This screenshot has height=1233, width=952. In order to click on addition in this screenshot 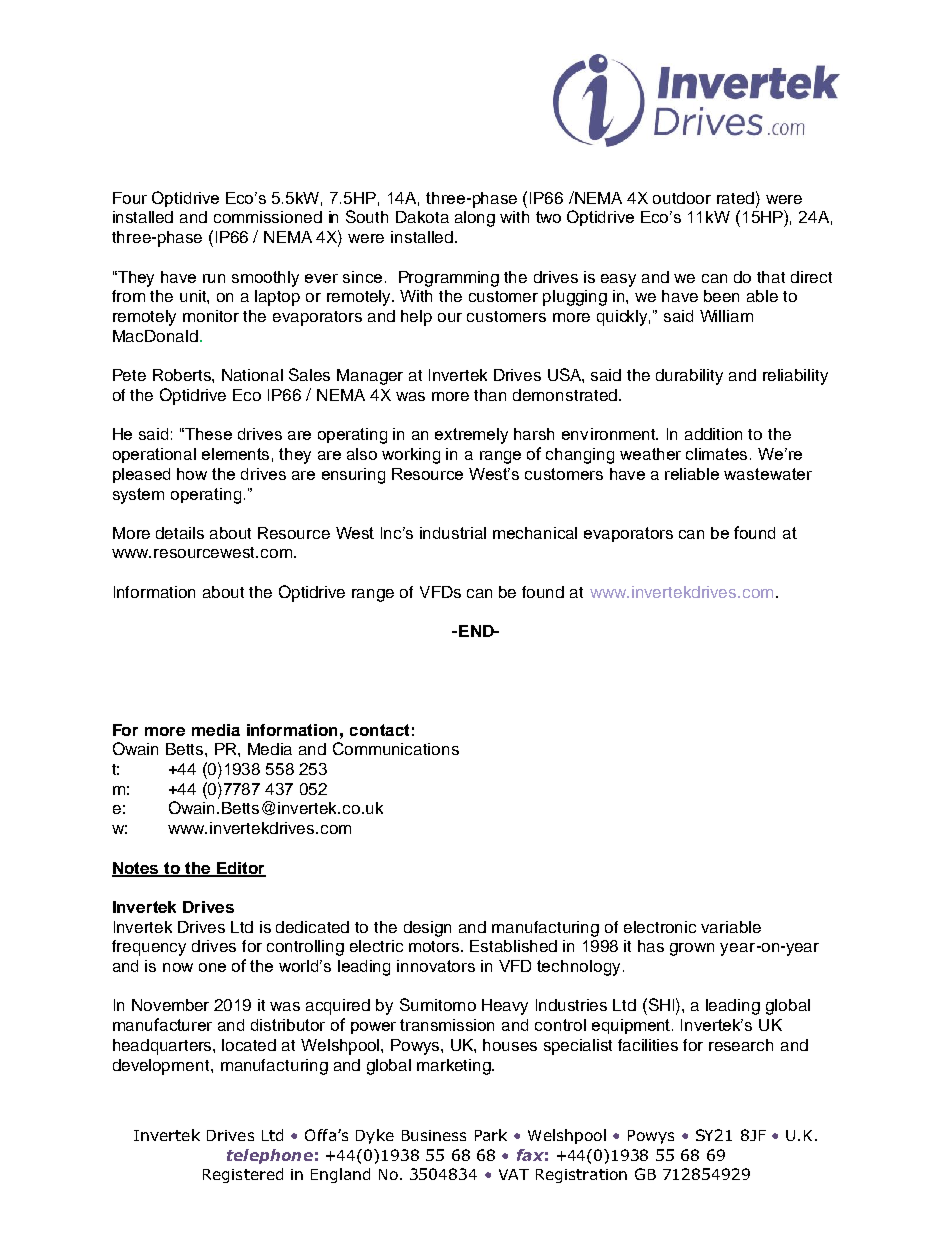, I will do `click(713, 434)`.
